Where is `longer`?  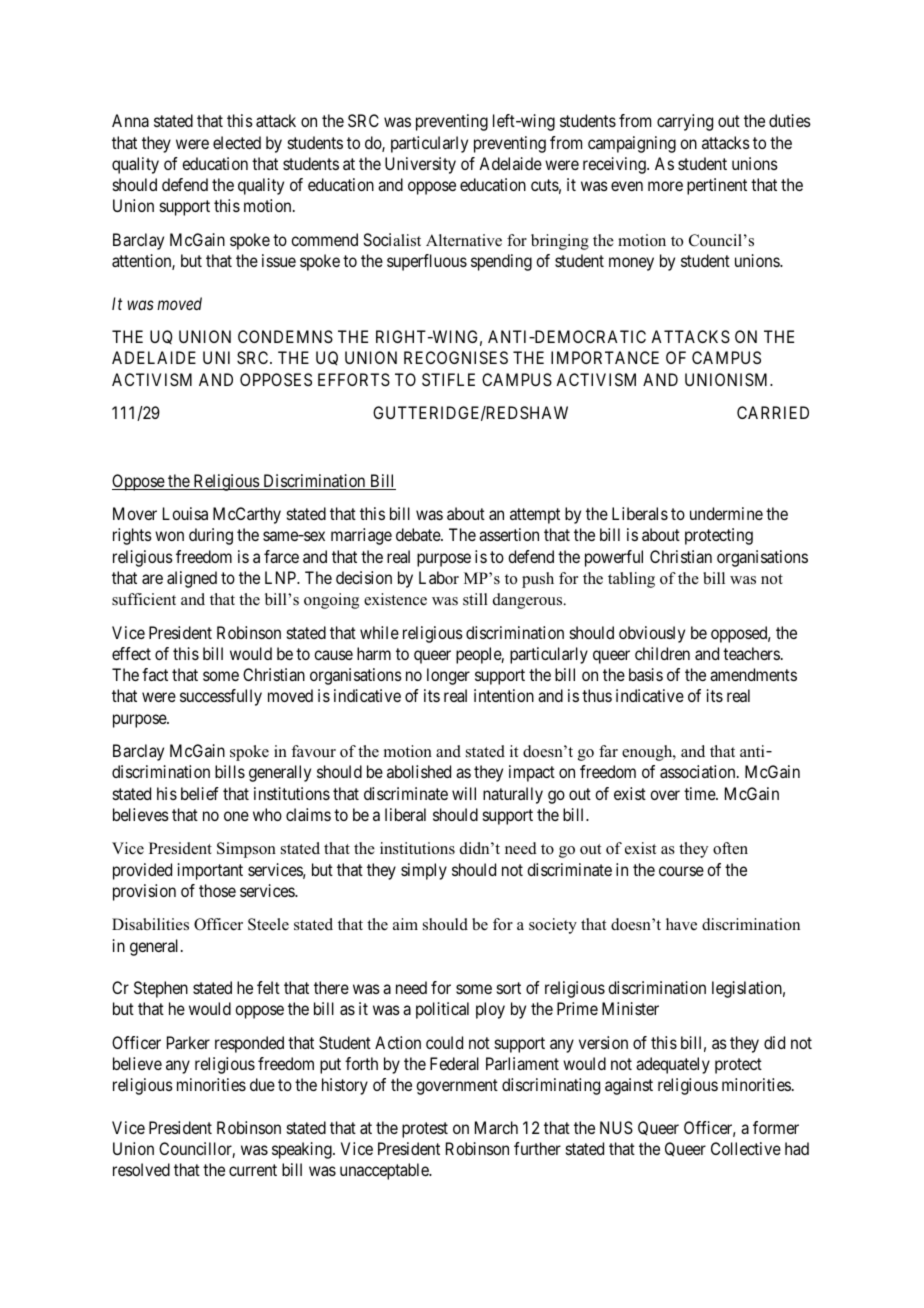 longer is located at coordinates (448, 676).
